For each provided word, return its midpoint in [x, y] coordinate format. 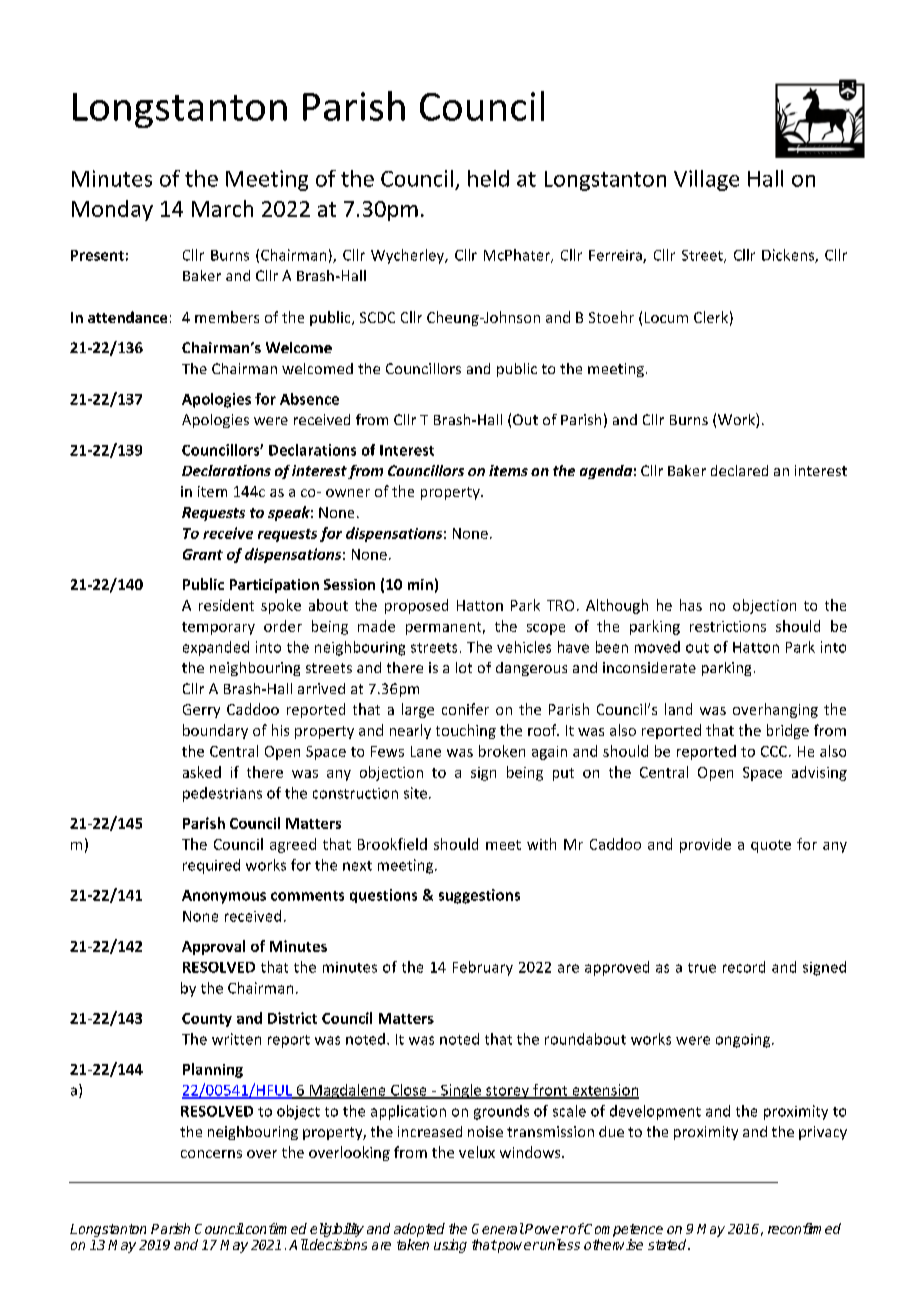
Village [706, 180]
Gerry [201, 711]
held [488, 178]
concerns [211, 1154]
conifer [465, 709]
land [678, 709]
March [222, 208]
